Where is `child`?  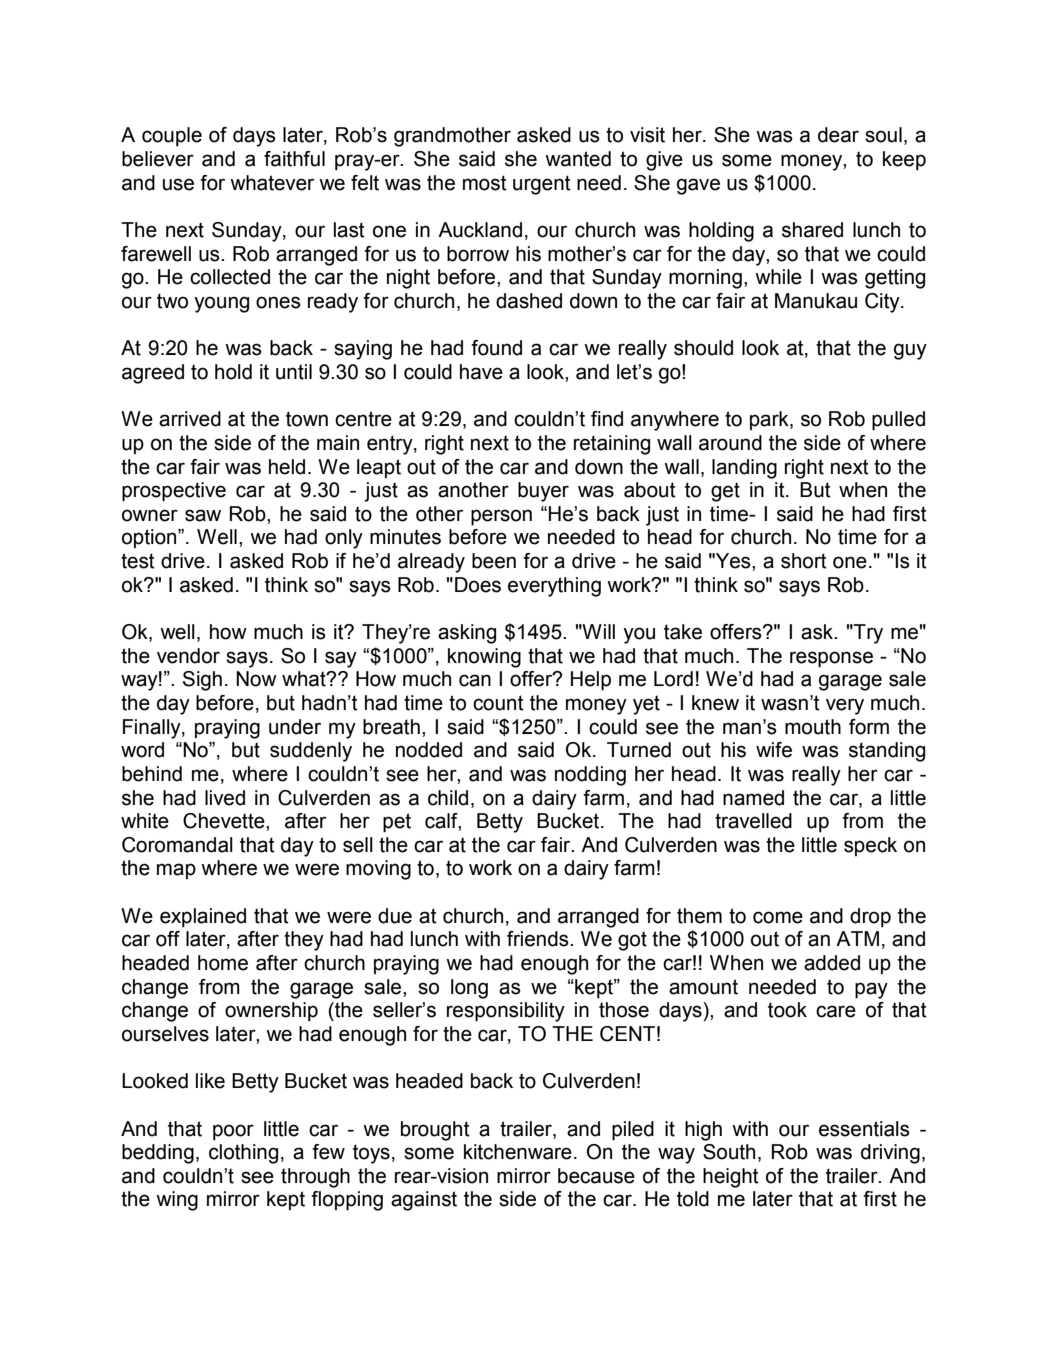
child is located at coordinates (448, 798).
